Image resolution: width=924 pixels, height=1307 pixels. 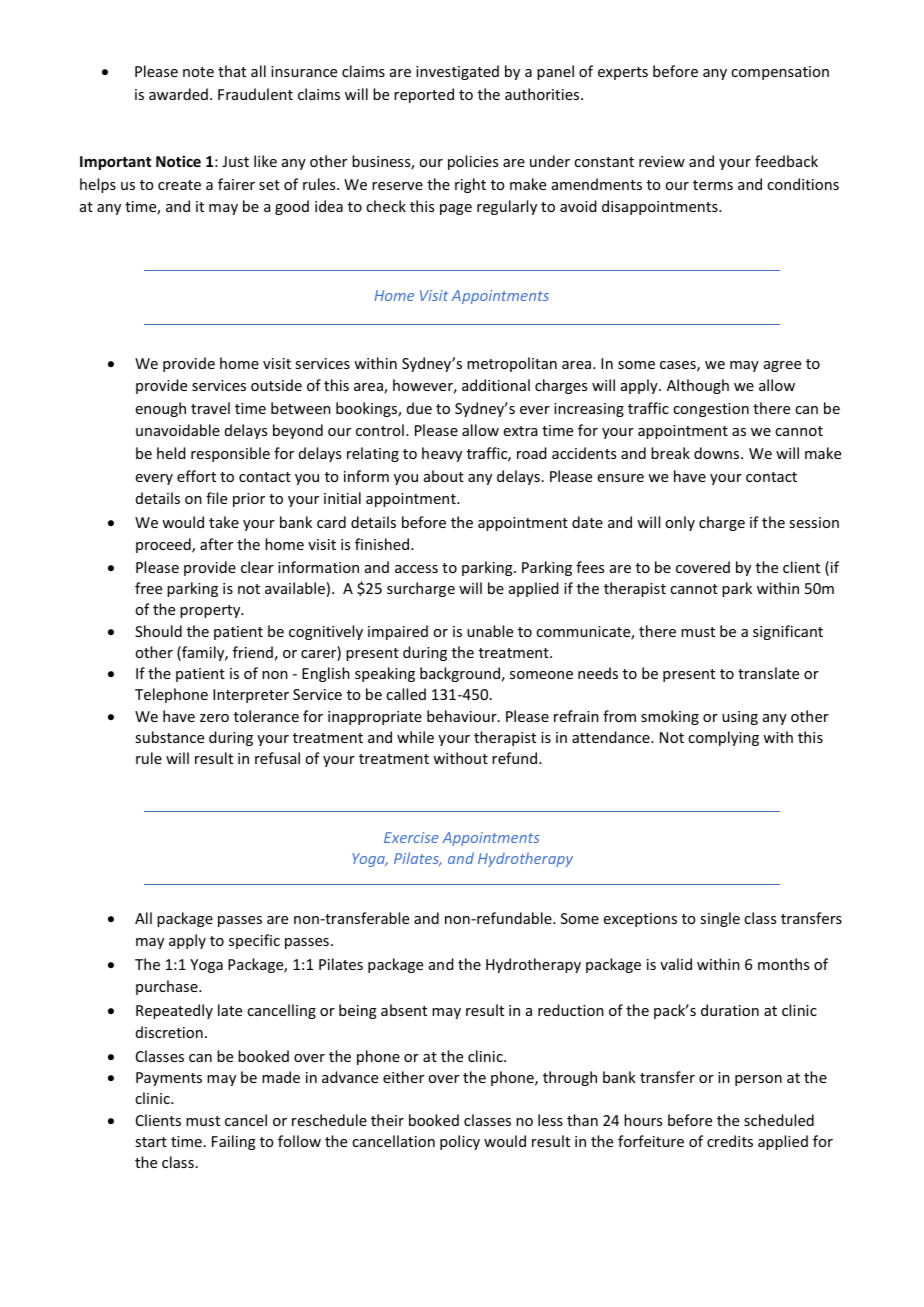 What do you see at coordinates (782, 366) in the screenshot?
I see `agree` at bounding box center [782, 366].
